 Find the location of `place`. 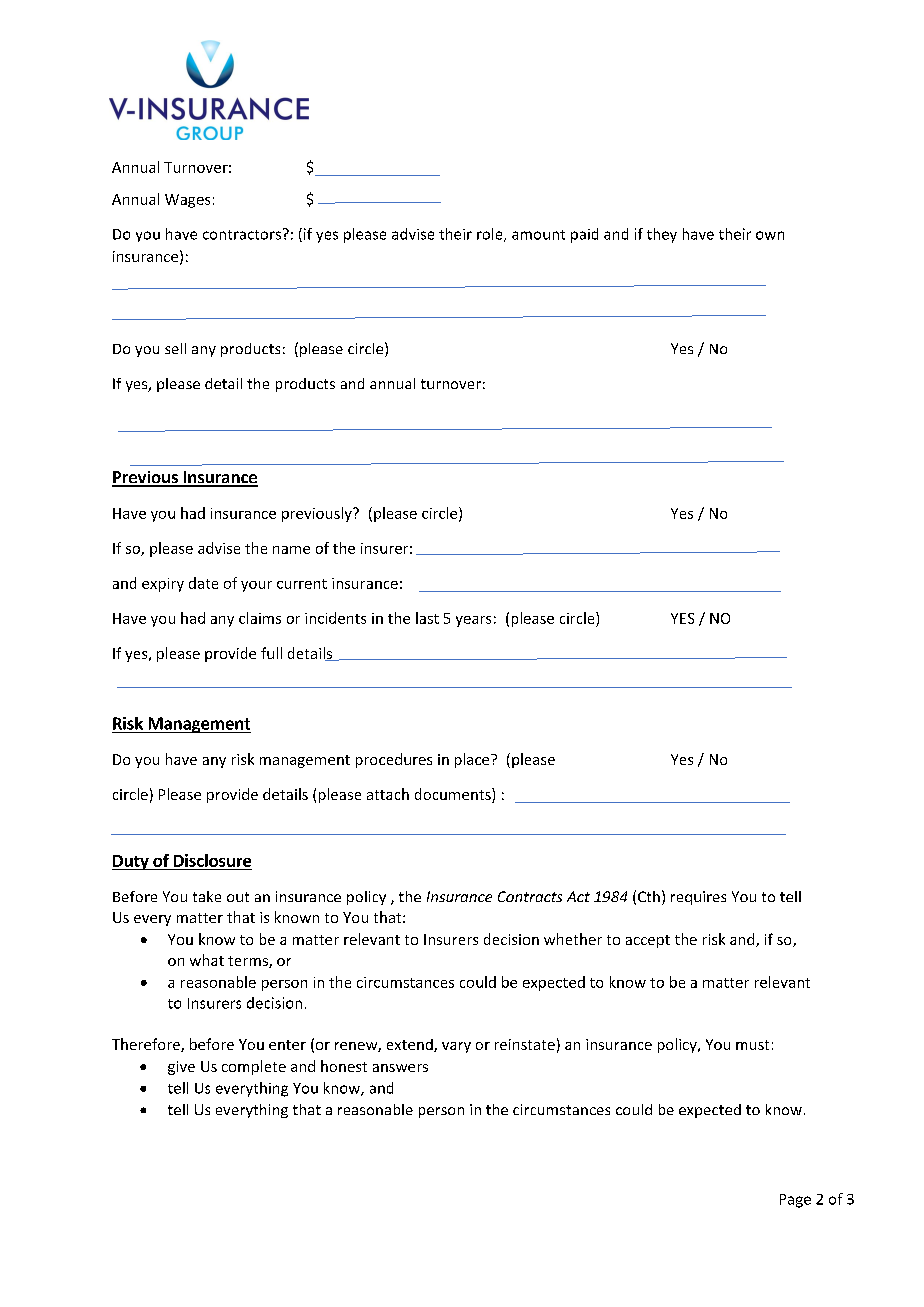

place is located at coordinates (473, 760).
